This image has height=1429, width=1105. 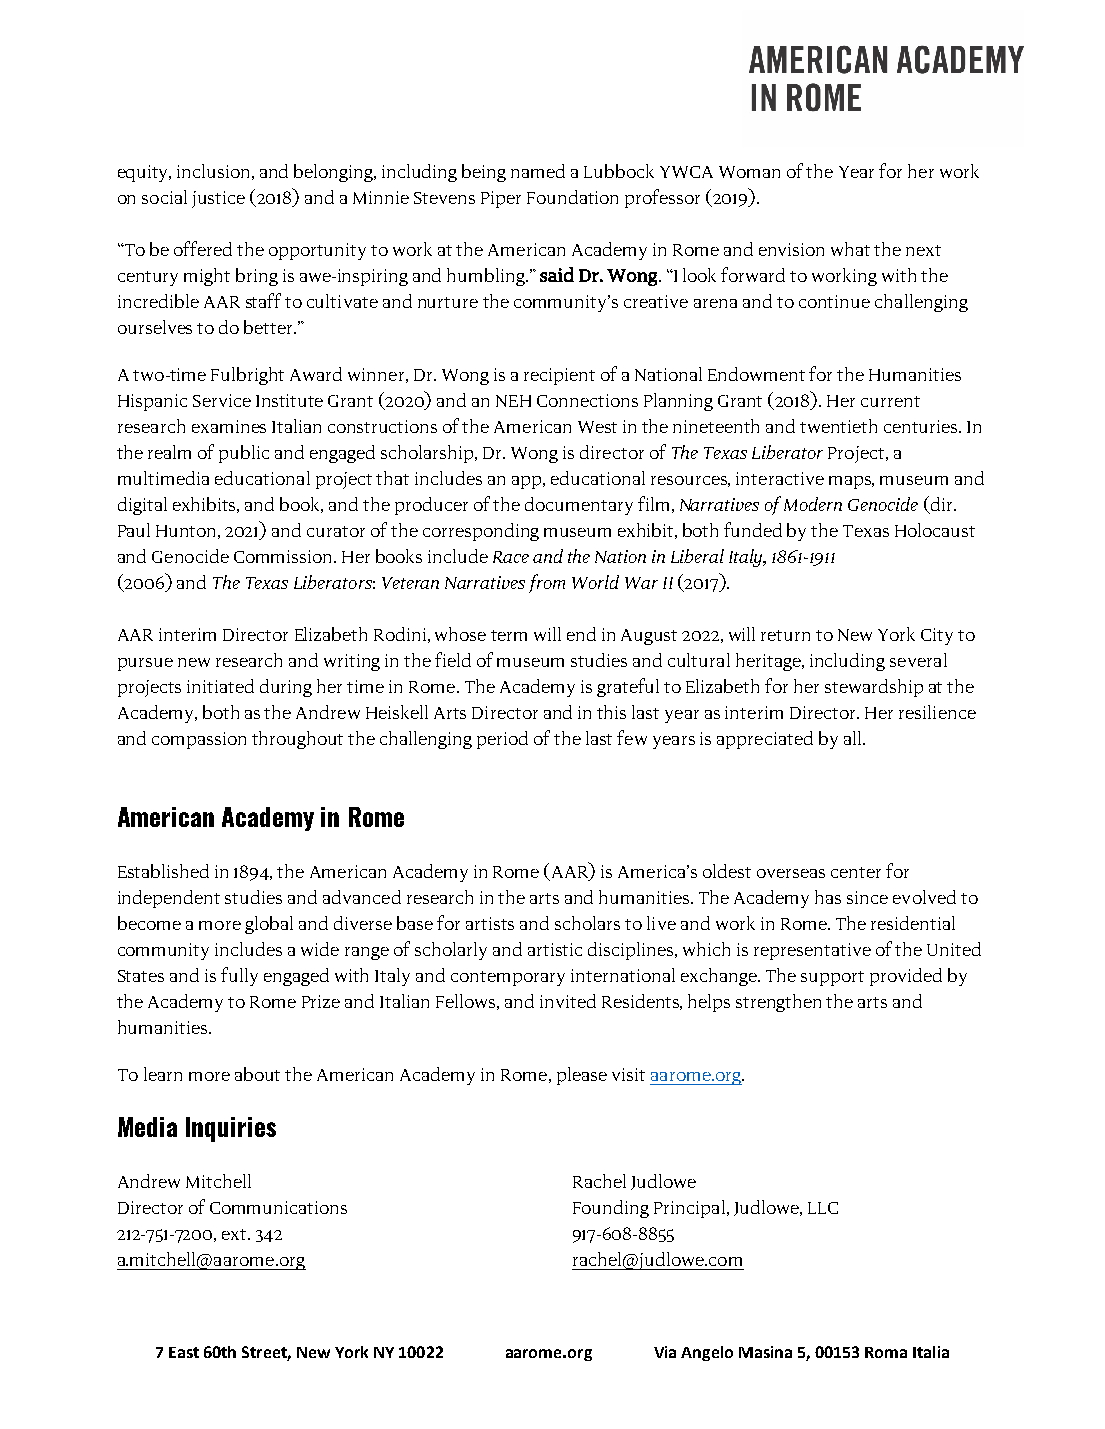 I want to click on appreciated, so click(x=765, y=740).
